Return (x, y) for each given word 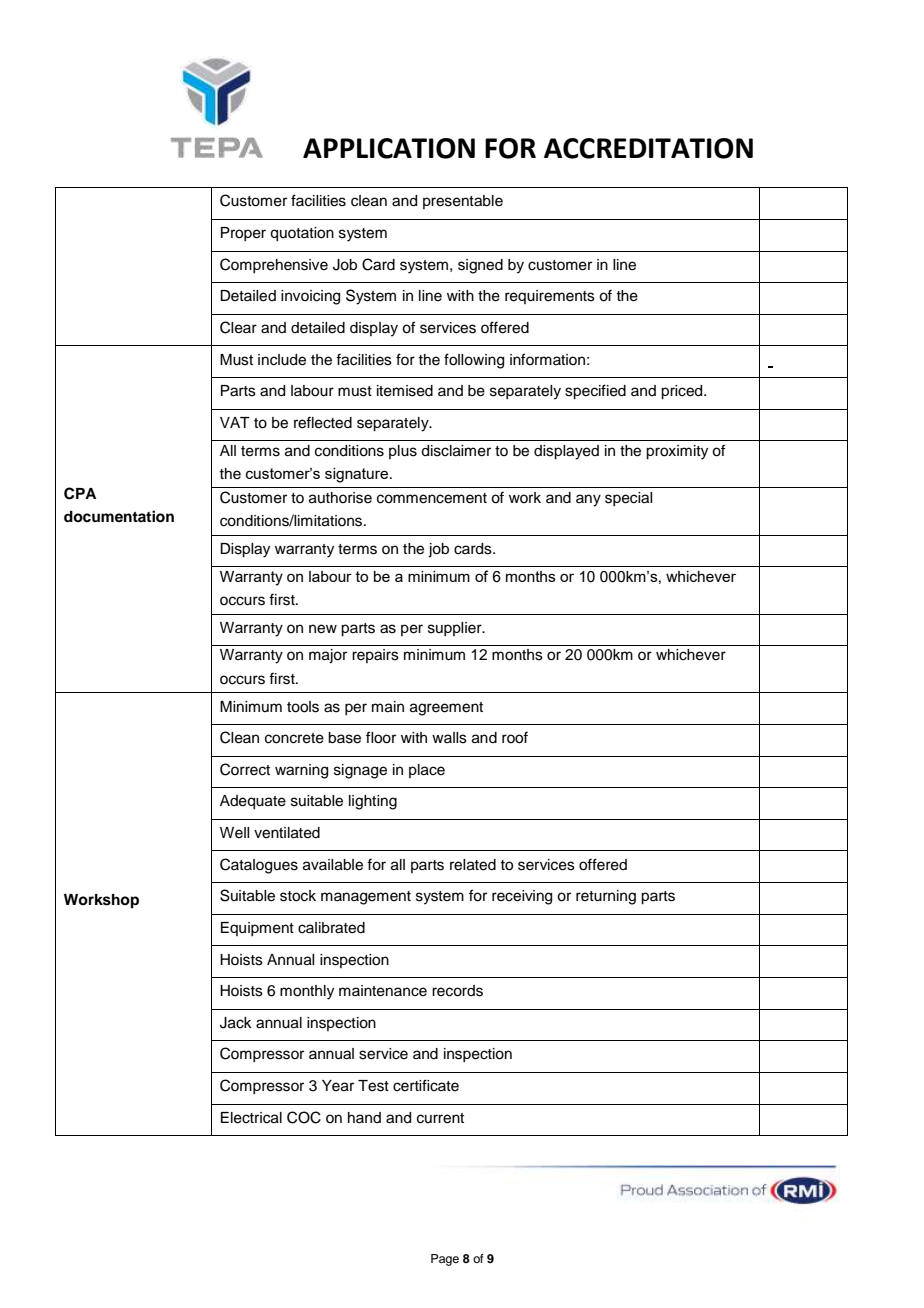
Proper (243, 234)
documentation (119, 516)
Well (234, 833)
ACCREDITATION (648, 148)
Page (445, 1260)
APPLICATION (389, 148)
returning (606, 897)
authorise (340, 498)
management (366, 898)
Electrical (251, 1118)
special (628, 499)
